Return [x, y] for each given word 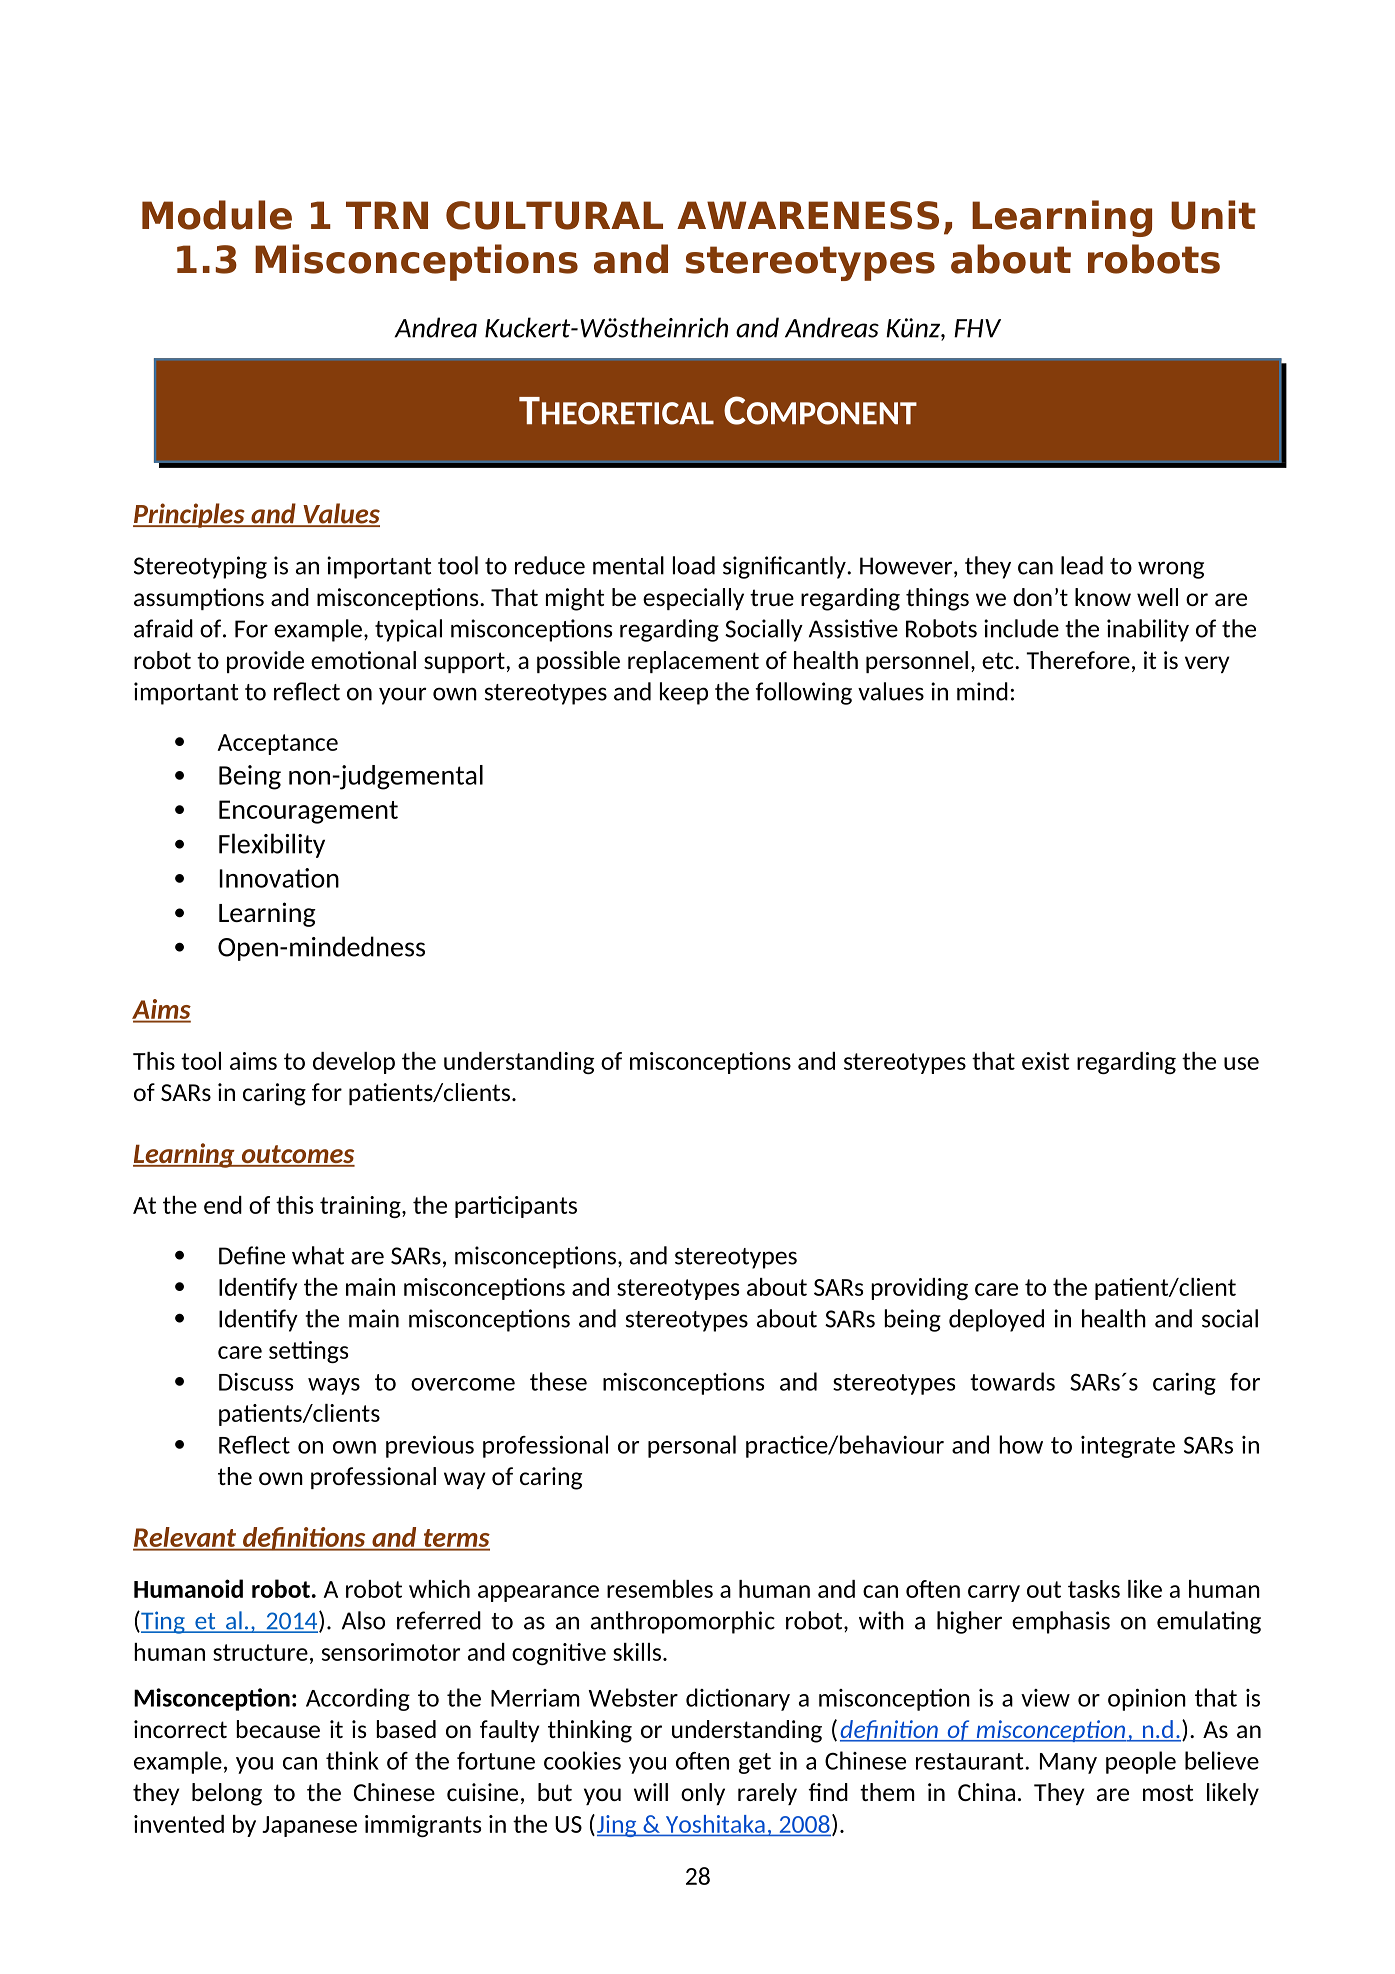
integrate [1128, 1447]
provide [265, 662]
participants [516, 1207]
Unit [1213, 215]
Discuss [256, 1382]
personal [692, 1446]
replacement [693, 662]
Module [217, 215]
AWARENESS [808, 215]
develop [354, 1063]
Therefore [1078, 660]
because [278, 1729]
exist [1046, 1061]
